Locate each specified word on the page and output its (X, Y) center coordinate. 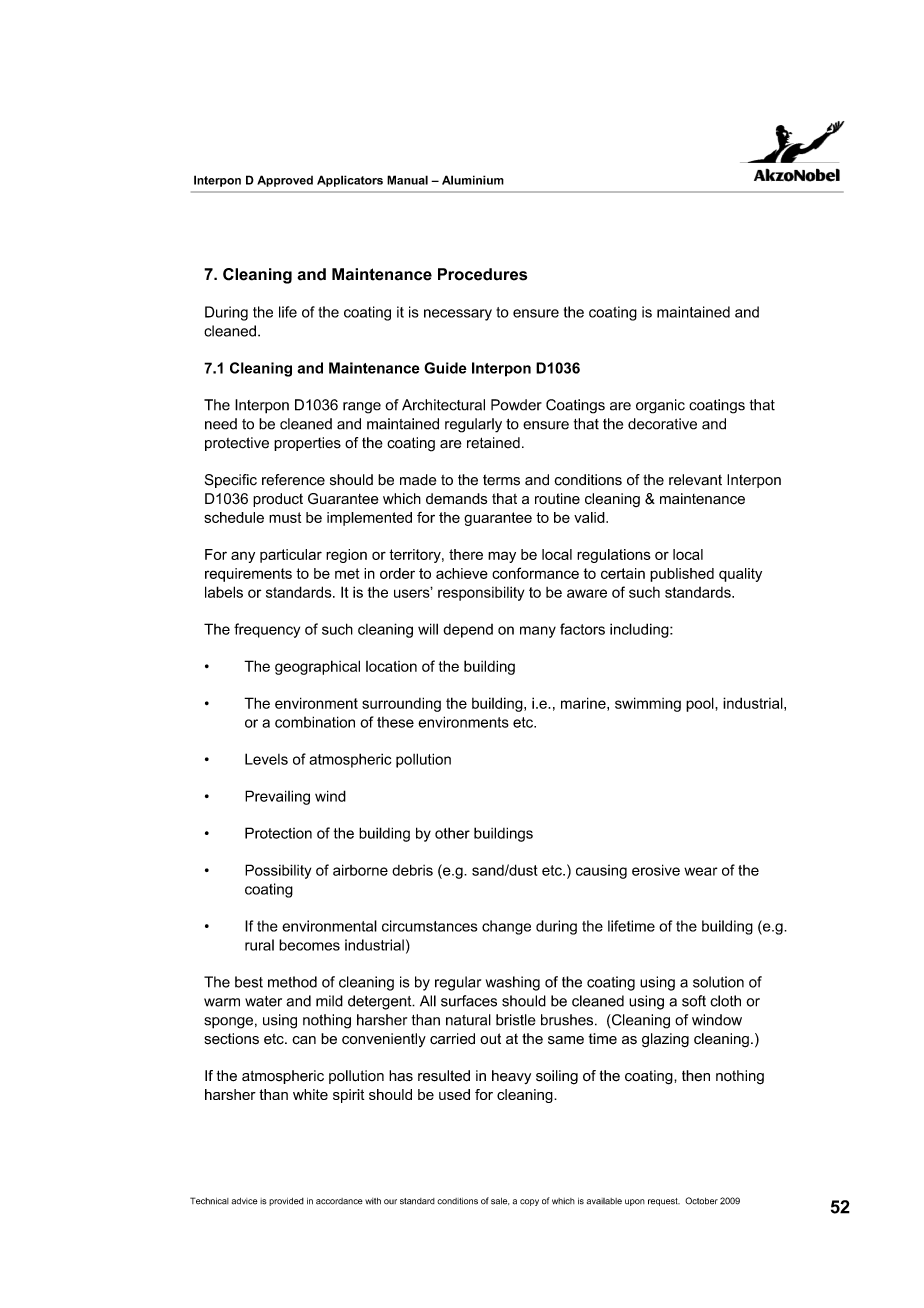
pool (701, 704)
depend (468, 631)
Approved (285, 181)
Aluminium (473, 180)
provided (286, 1202)
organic (660, 406)
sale (500, 1201)
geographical (317, 667)
